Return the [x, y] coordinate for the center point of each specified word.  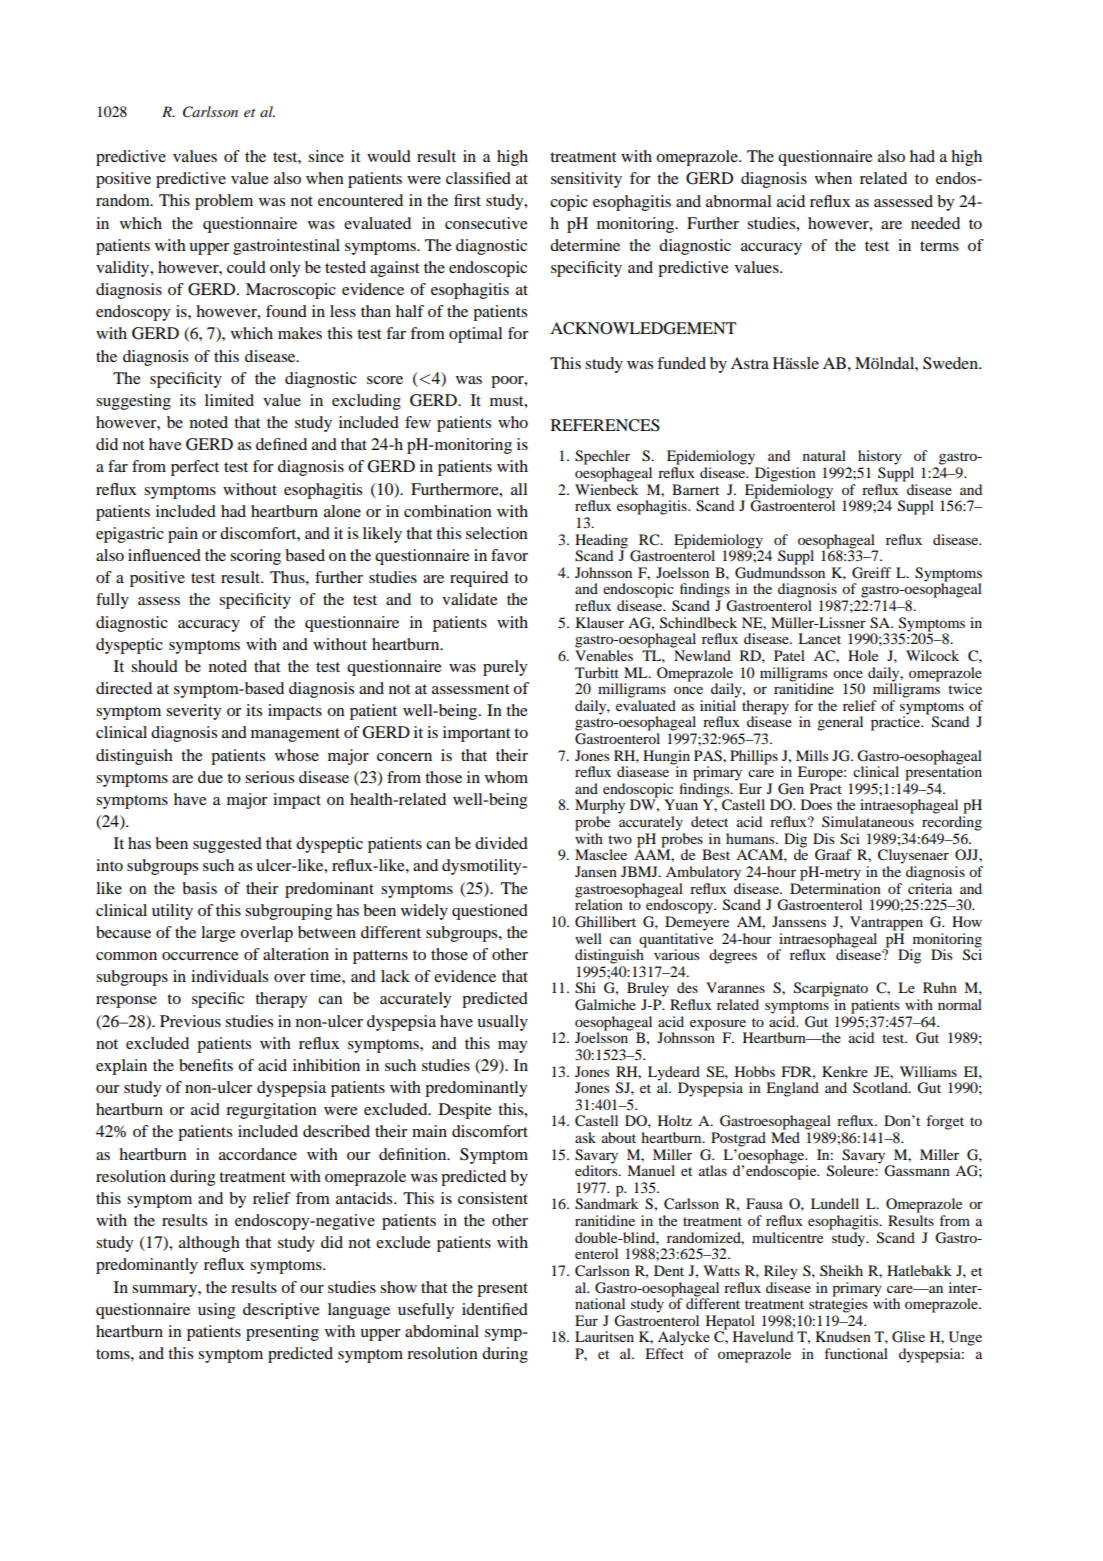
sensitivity [586, 180]
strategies [838, 1304]
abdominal [442, 1331]
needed [935, 223]
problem [224, 202]
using [216, 1311]
